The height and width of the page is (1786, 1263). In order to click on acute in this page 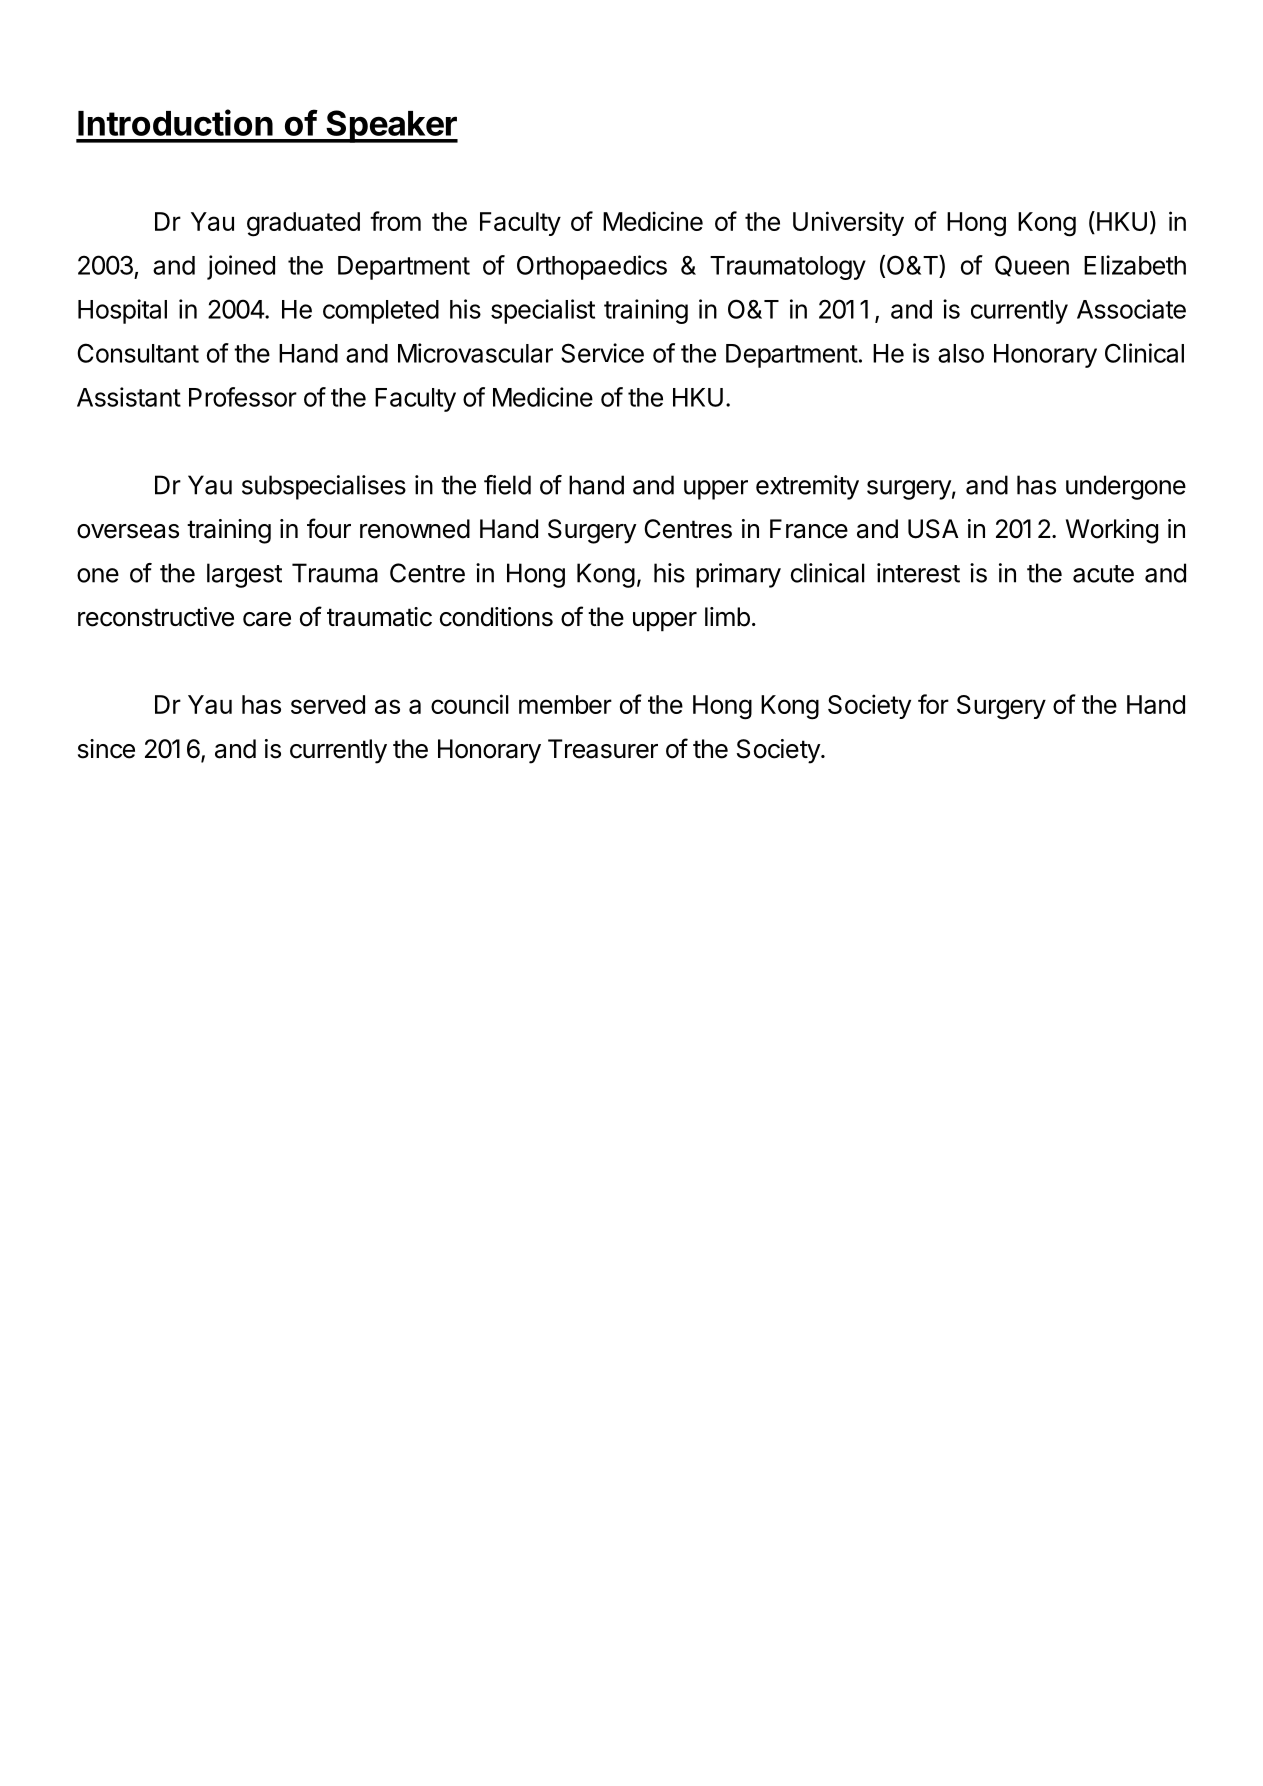, I will do `click(1103, 574)`.
